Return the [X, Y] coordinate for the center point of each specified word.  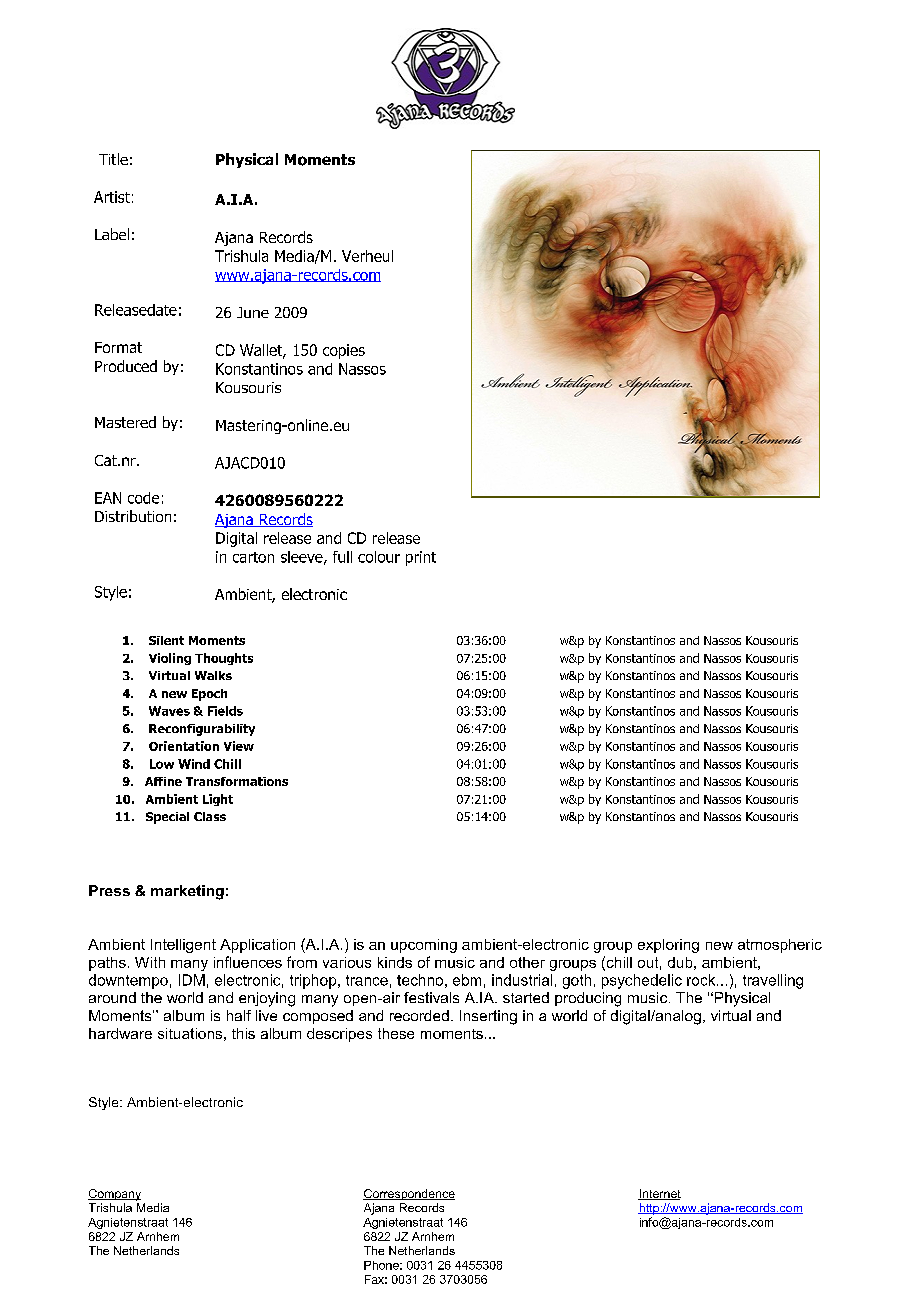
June [253, 312]
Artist [112, 197]
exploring [668, 946]
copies [344, 351]
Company [114, 1195]
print [421, 558]
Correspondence [409, 1194]
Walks [213, 675]
